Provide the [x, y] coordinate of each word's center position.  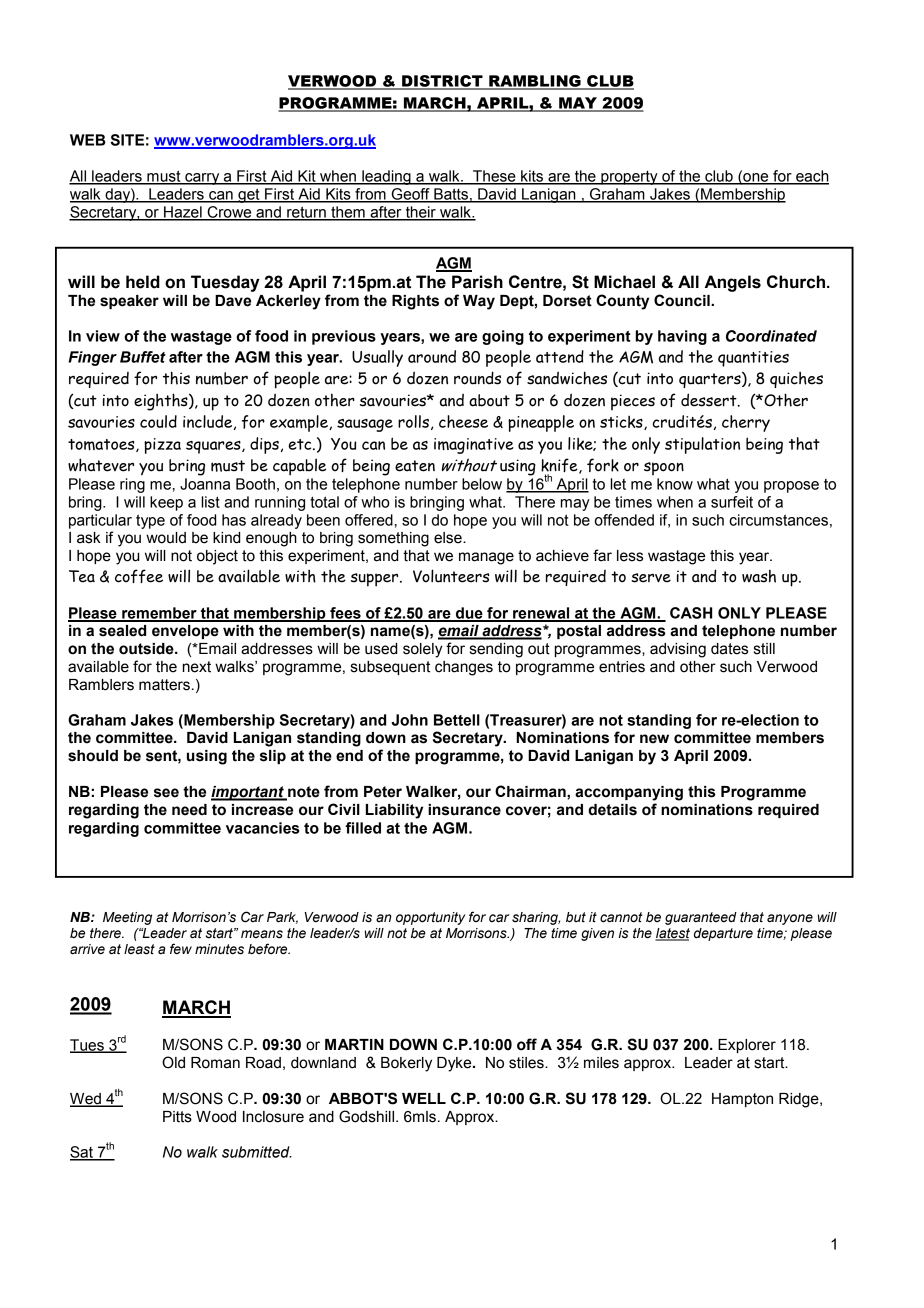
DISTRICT [442, 82]
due [469, 614]
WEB [88, 140]
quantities [753, 359]
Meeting [127, 918]
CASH [691, 613]
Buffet [143, 357]
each [811, 177]
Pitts [177, 1117]
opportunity [430, 918]
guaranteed [701, 918]
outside [147, 649]
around [432, 356]
